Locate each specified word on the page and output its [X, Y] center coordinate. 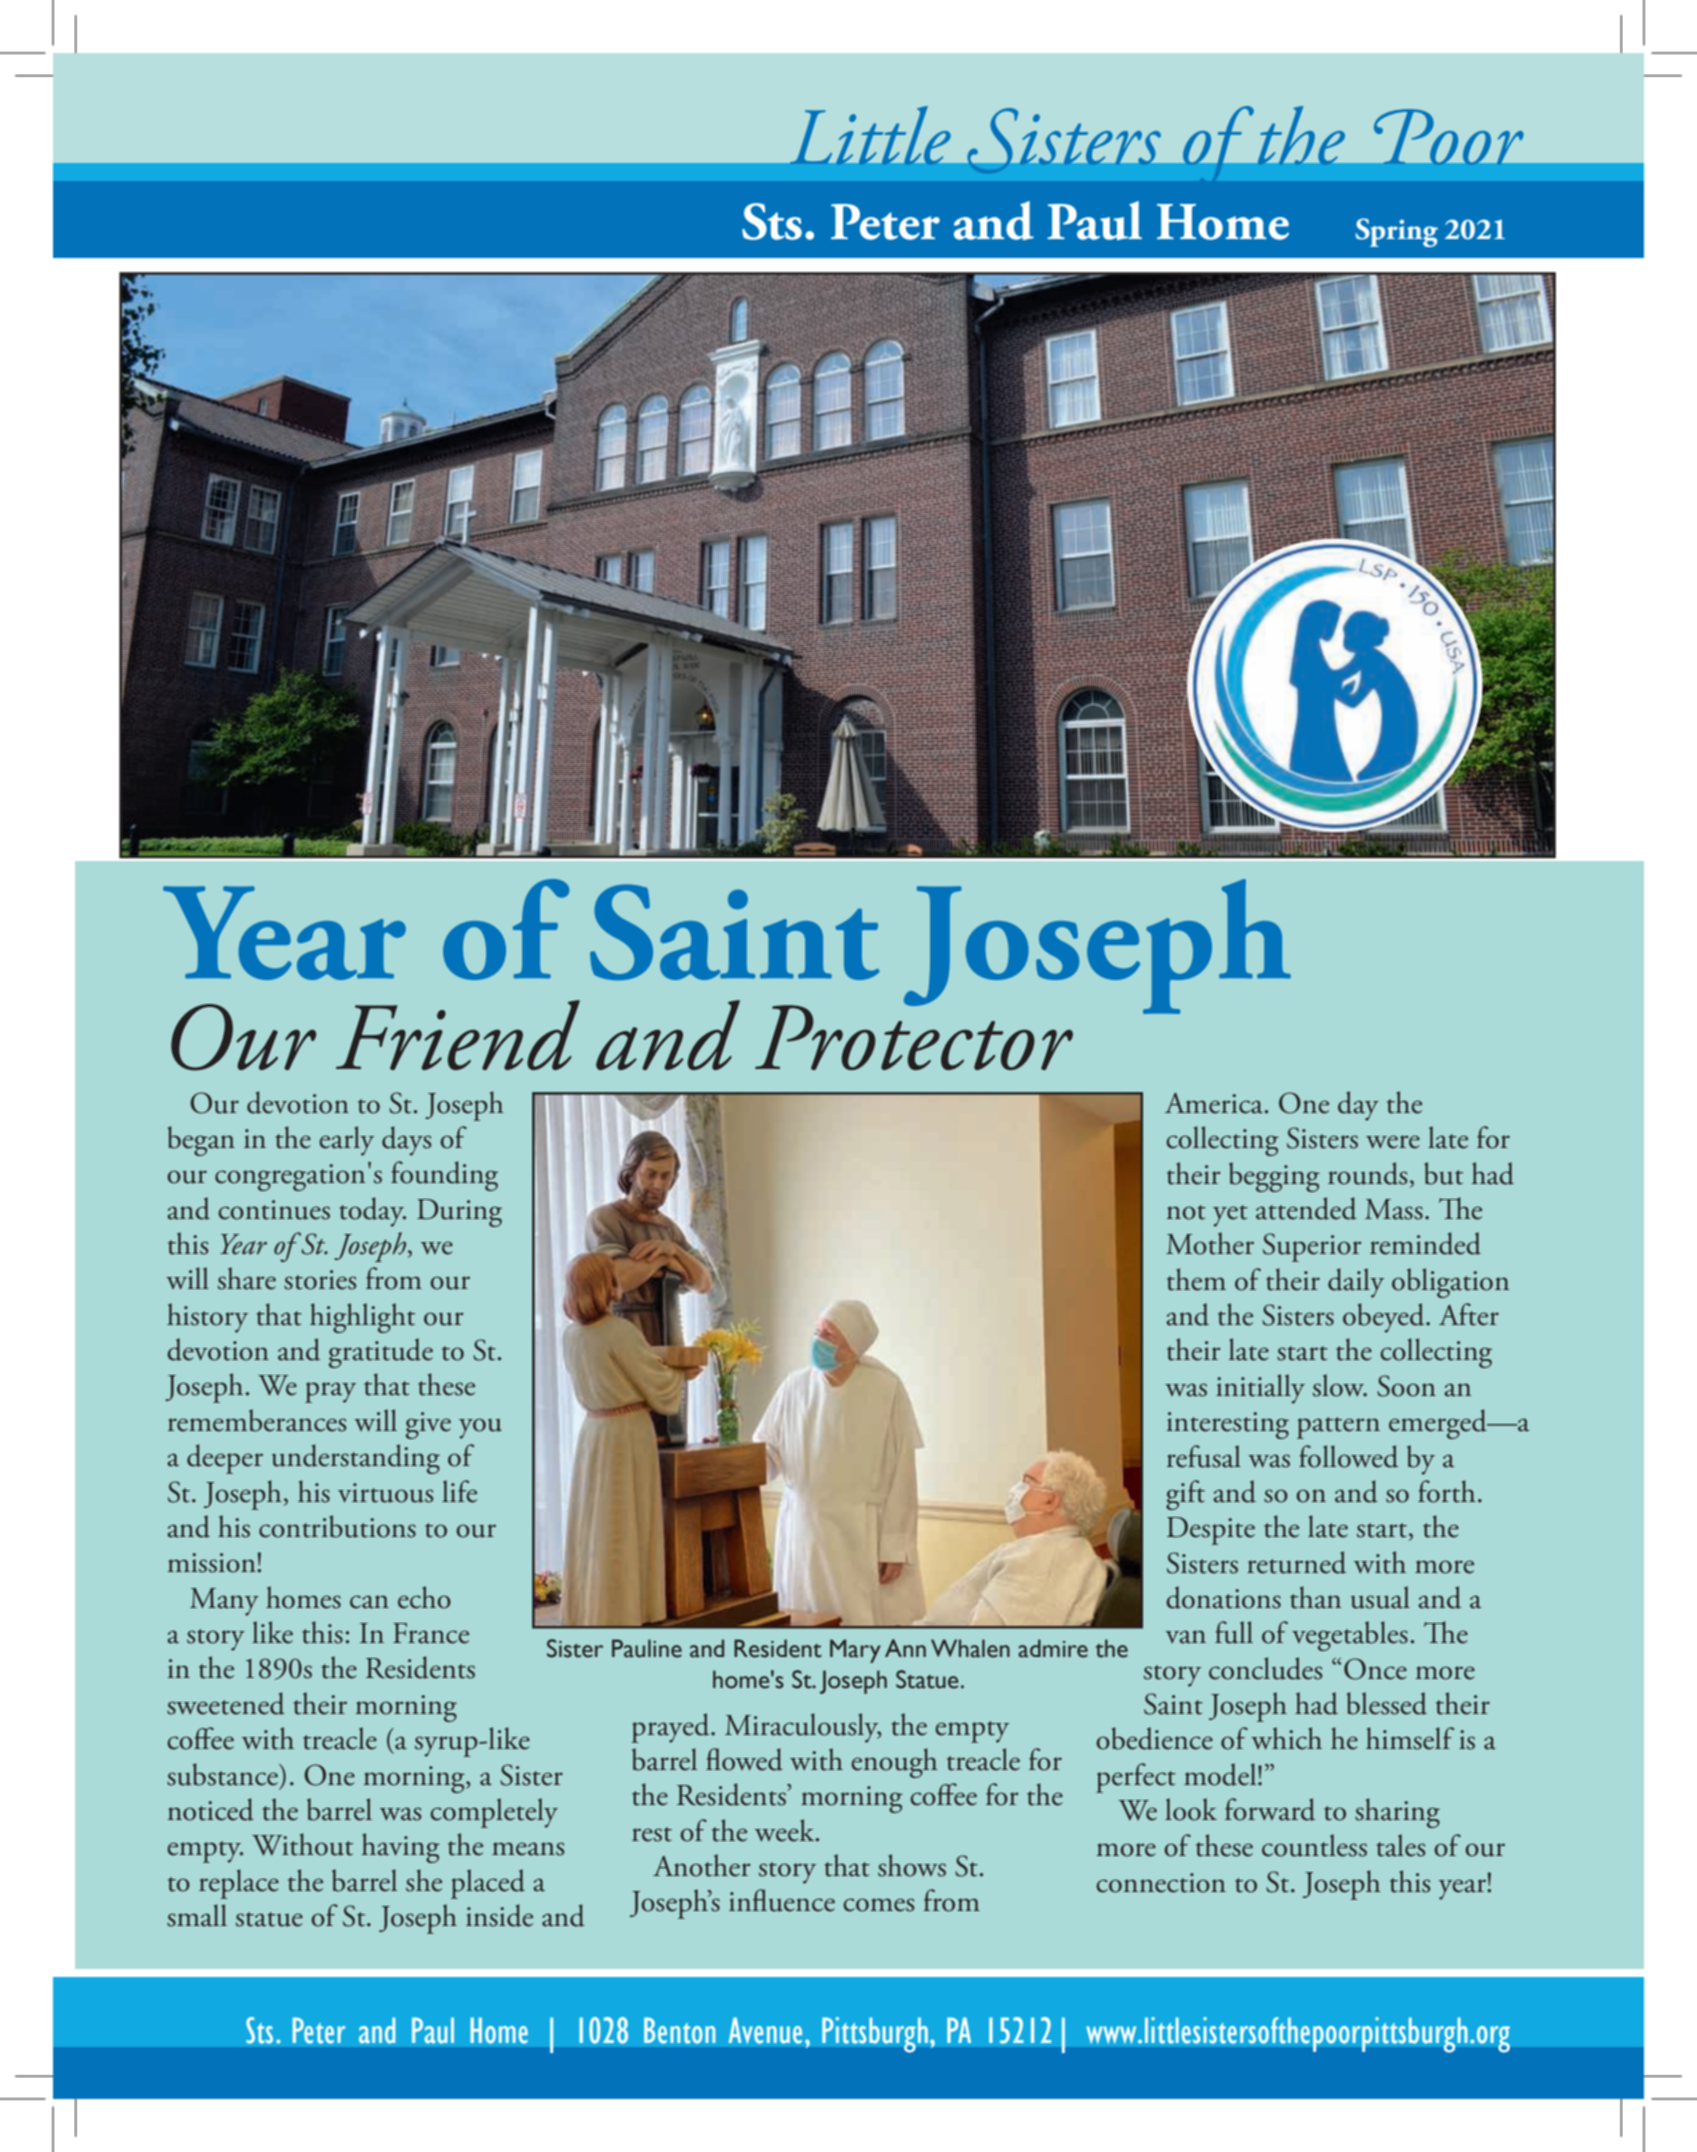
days [406, 1141]
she [424, 1880]
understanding [356, 1459]
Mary [855, 1651]
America [1214, 1103]
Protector [914, 1036]
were [1393, 1142]
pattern [1338, 1428]
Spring [1397, 232]
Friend [458, 1035]
